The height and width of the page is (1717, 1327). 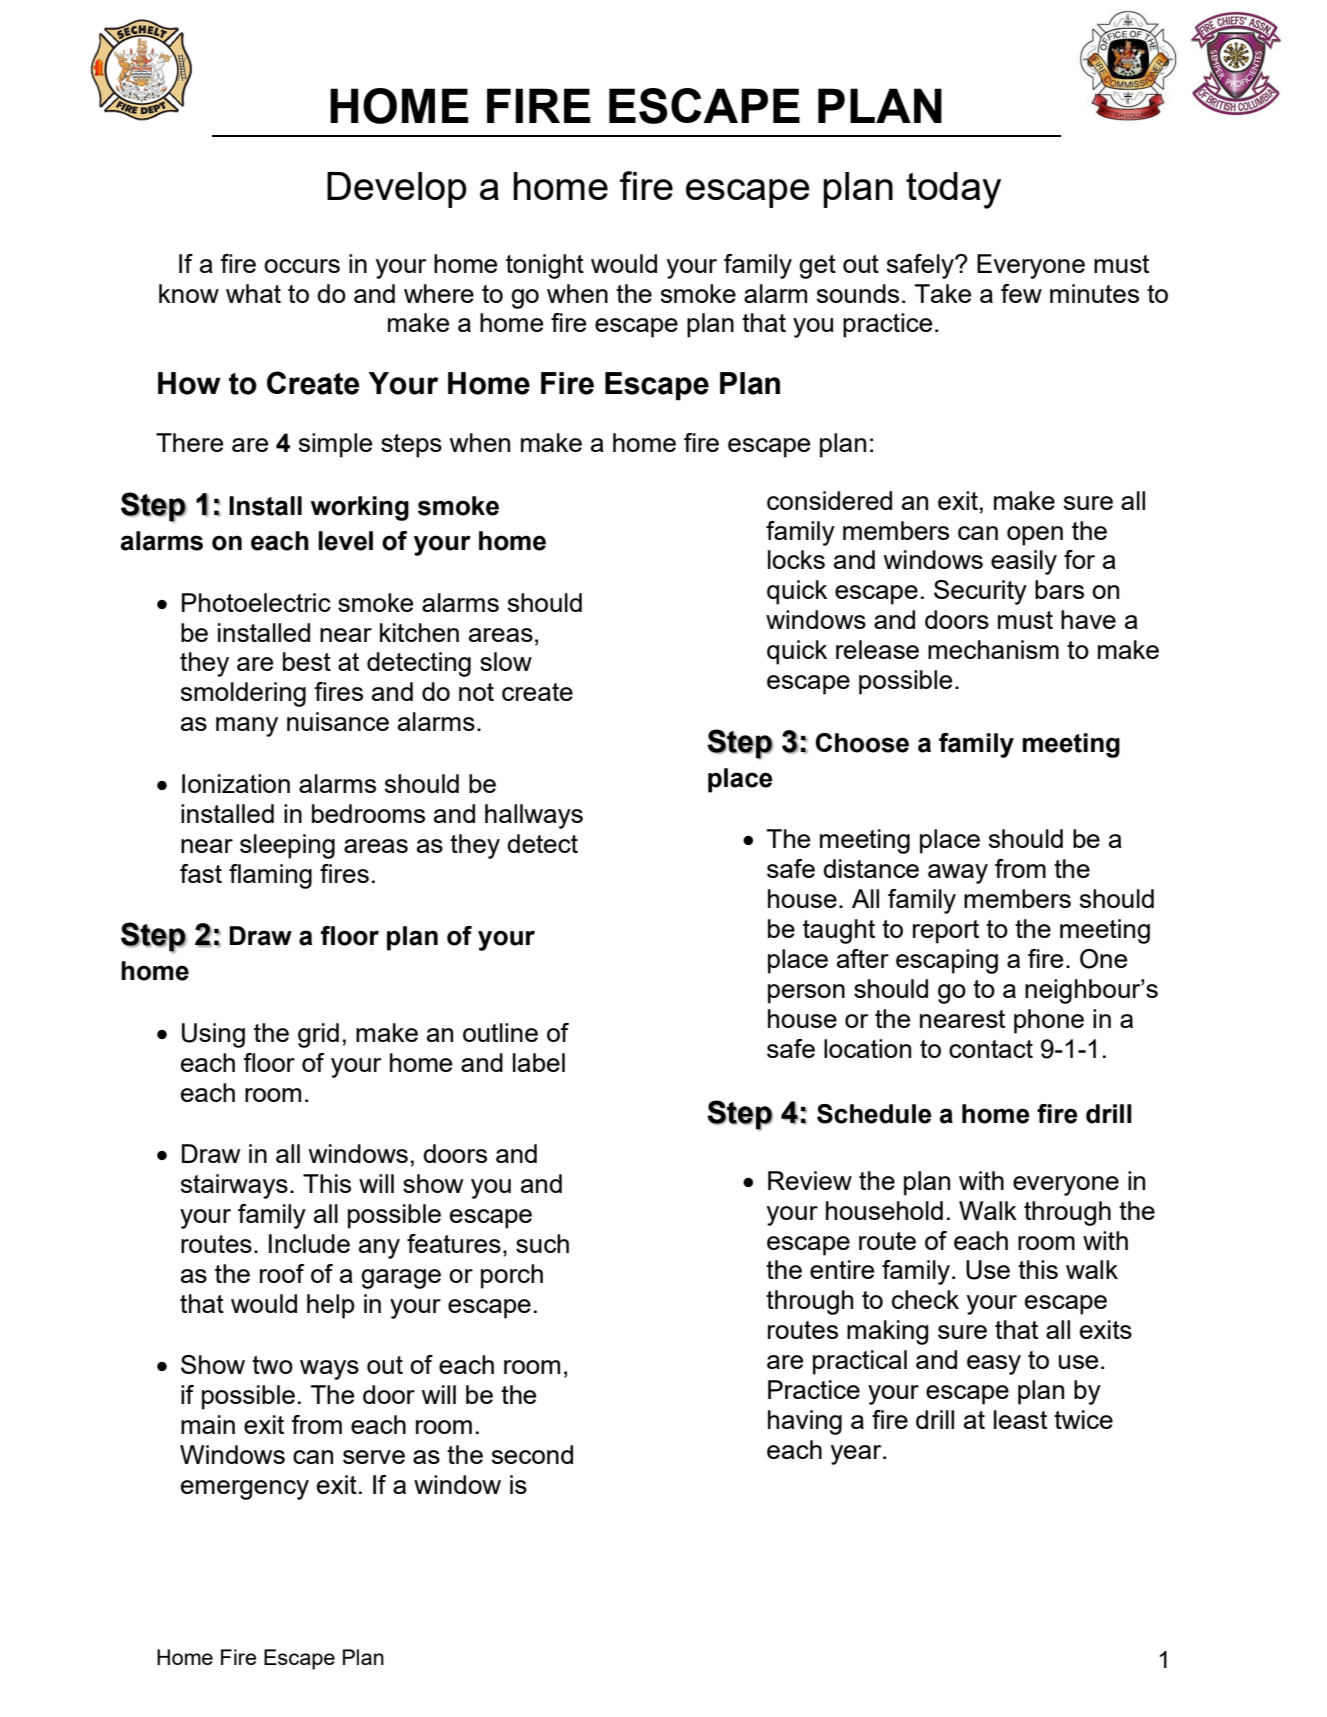 I want to click on sleeping, so click(x=287, y=846).
